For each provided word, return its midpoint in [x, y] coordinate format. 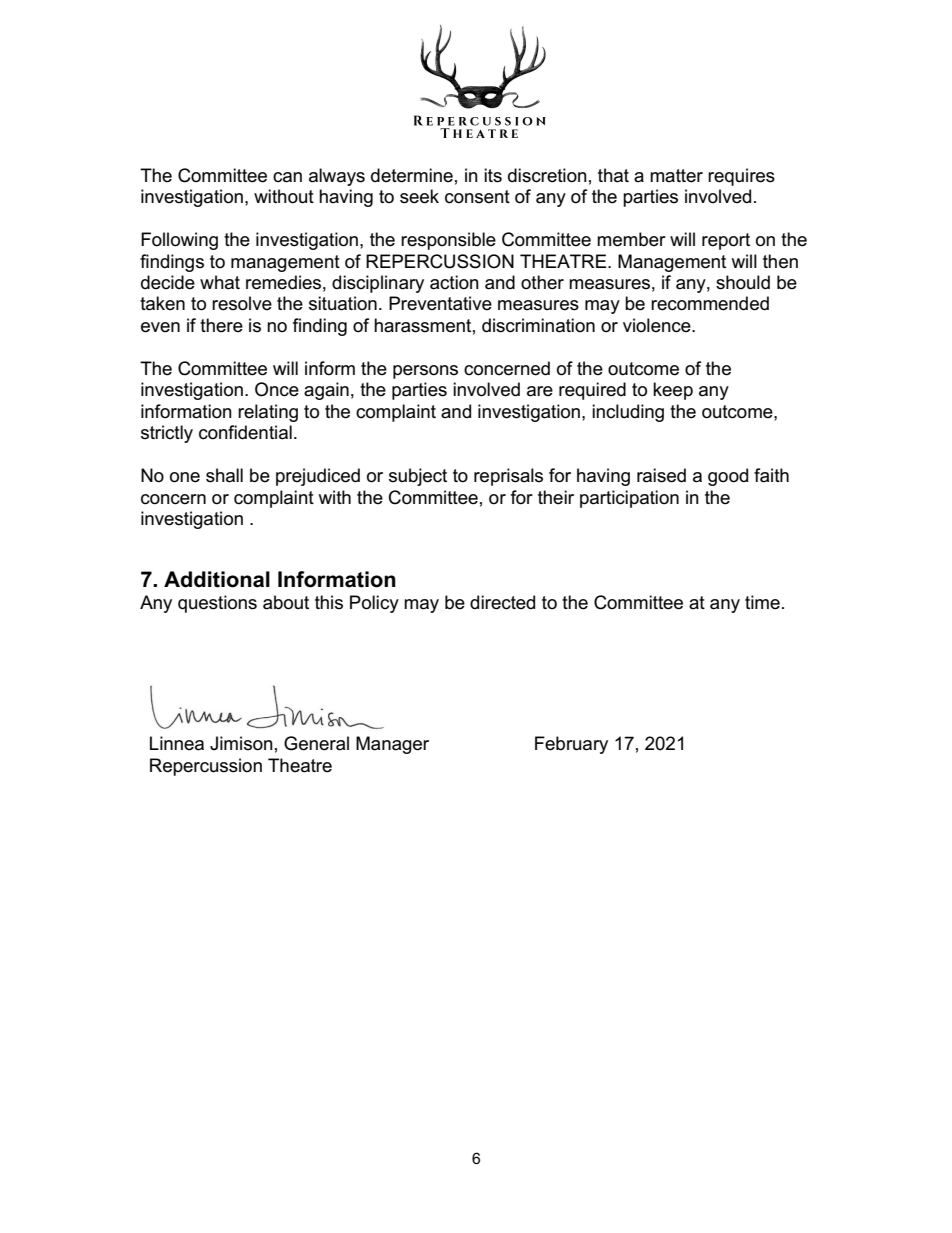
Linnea [177, 743]
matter [676, 176]
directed [502, 602]
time [762, 602]
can [287, 177]
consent [477, 197]
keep [673, 391]
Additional [217, 579]
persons [425, 372]
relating [268, 413]
